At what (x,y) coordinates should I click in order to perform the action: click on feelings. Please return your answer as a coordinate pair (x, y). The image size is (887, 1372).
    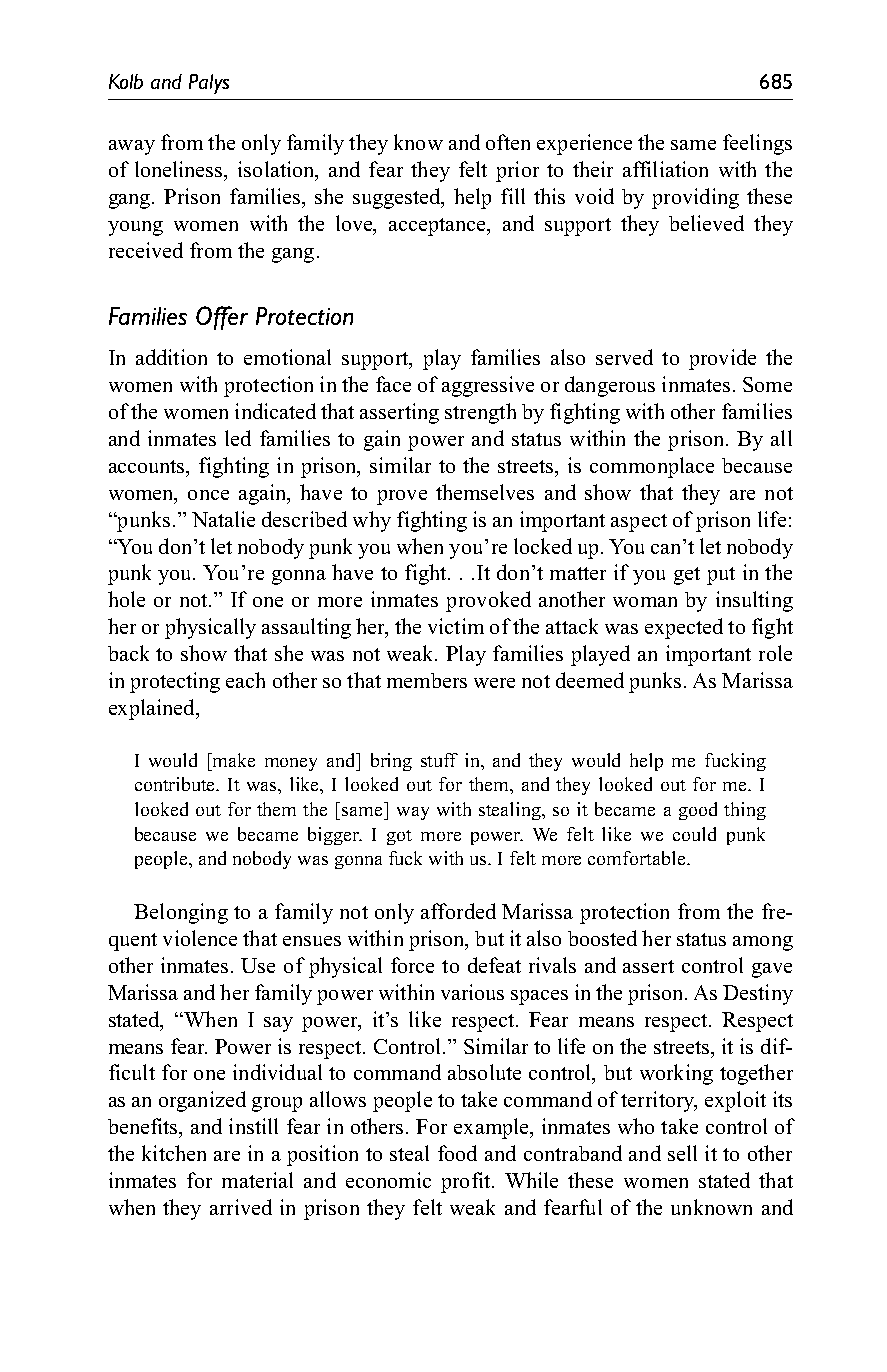
    Looking at the image, I should click on (757, 144).
